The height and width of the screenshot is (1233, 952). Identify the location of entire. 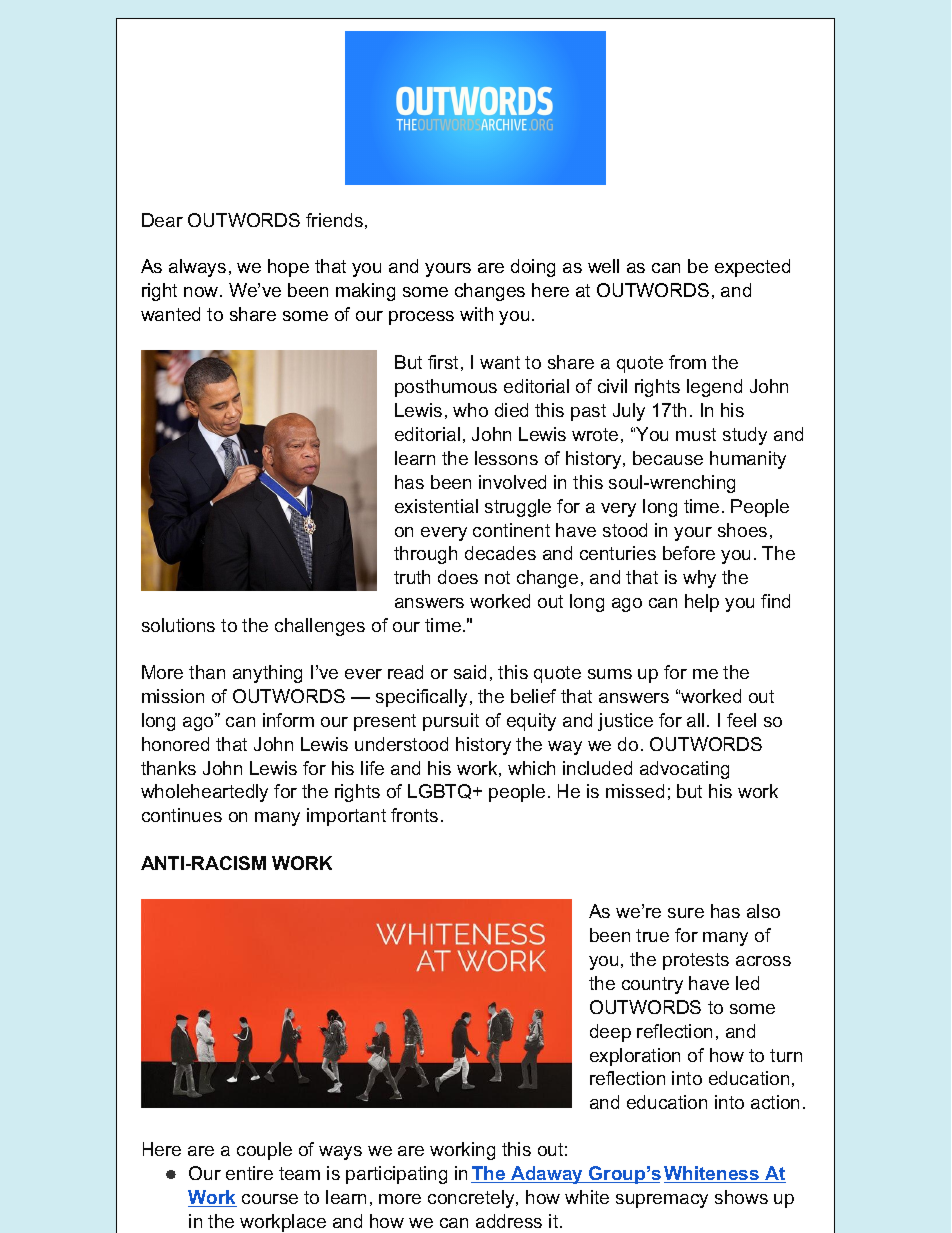
(249, 1173).
